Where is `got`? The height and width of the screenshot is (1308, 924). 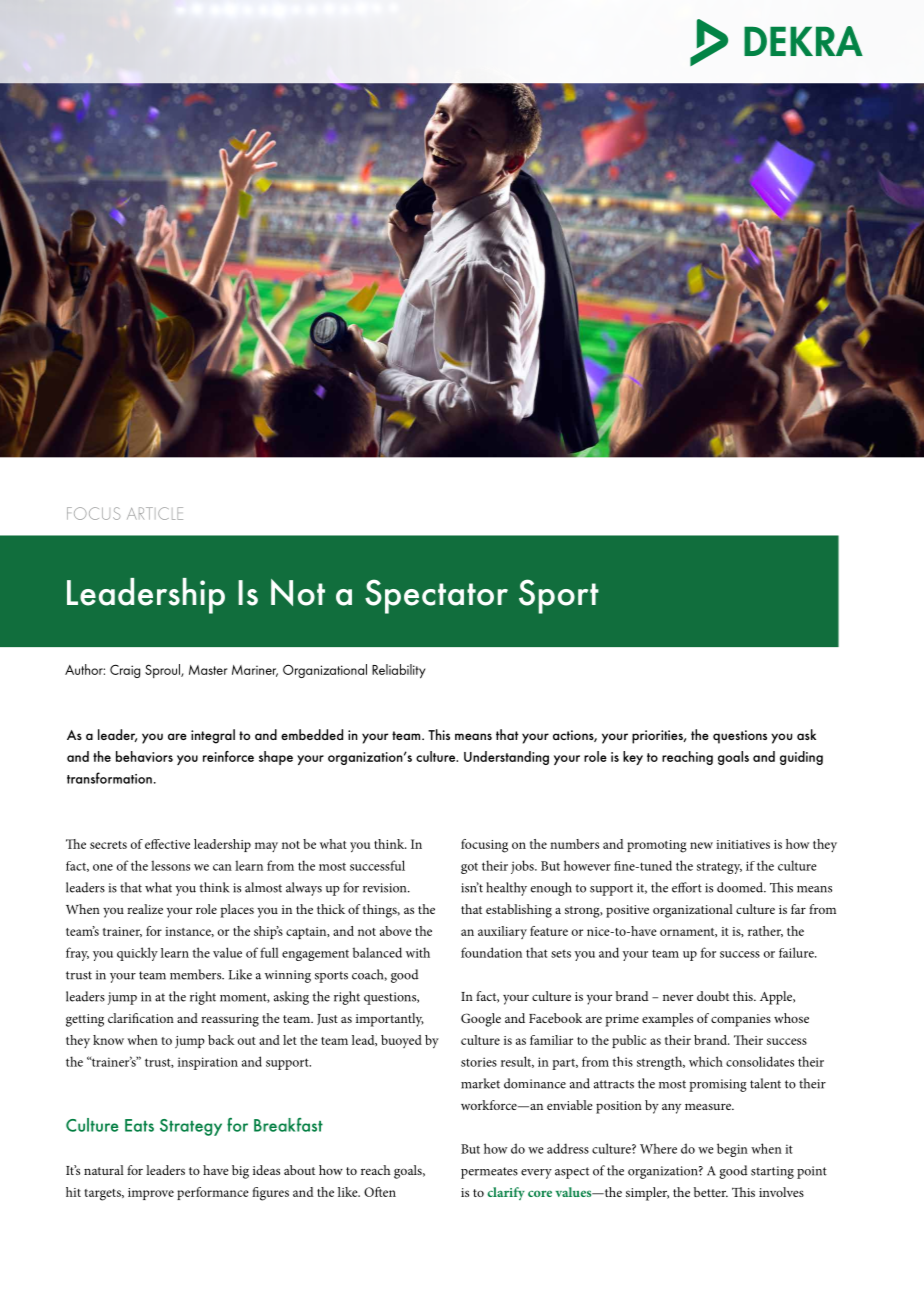
got is located at coordinates (469, 868).
